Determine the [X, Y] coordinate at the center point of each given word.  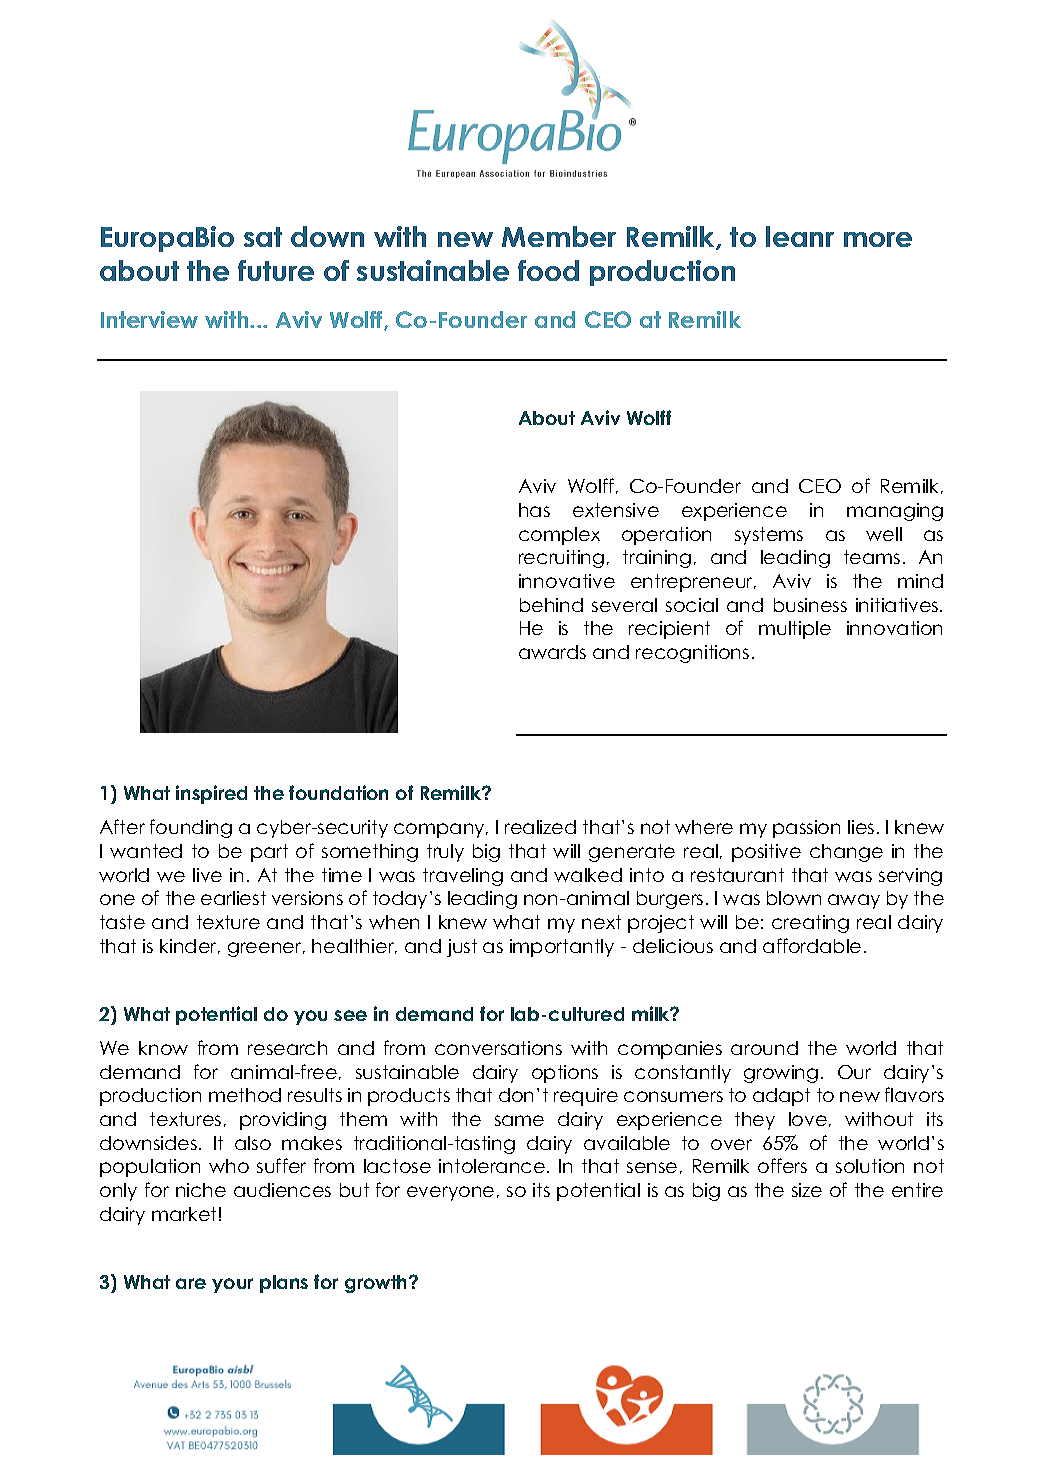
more [878, 239]
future [276, 270]
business [810, 605]
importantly [562, 948]
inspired [211, 794]
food [548, 270]
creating [810, 924]
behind [551, 605]
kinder [189, 946]
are [191, 1283]
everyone [450, 1193]
